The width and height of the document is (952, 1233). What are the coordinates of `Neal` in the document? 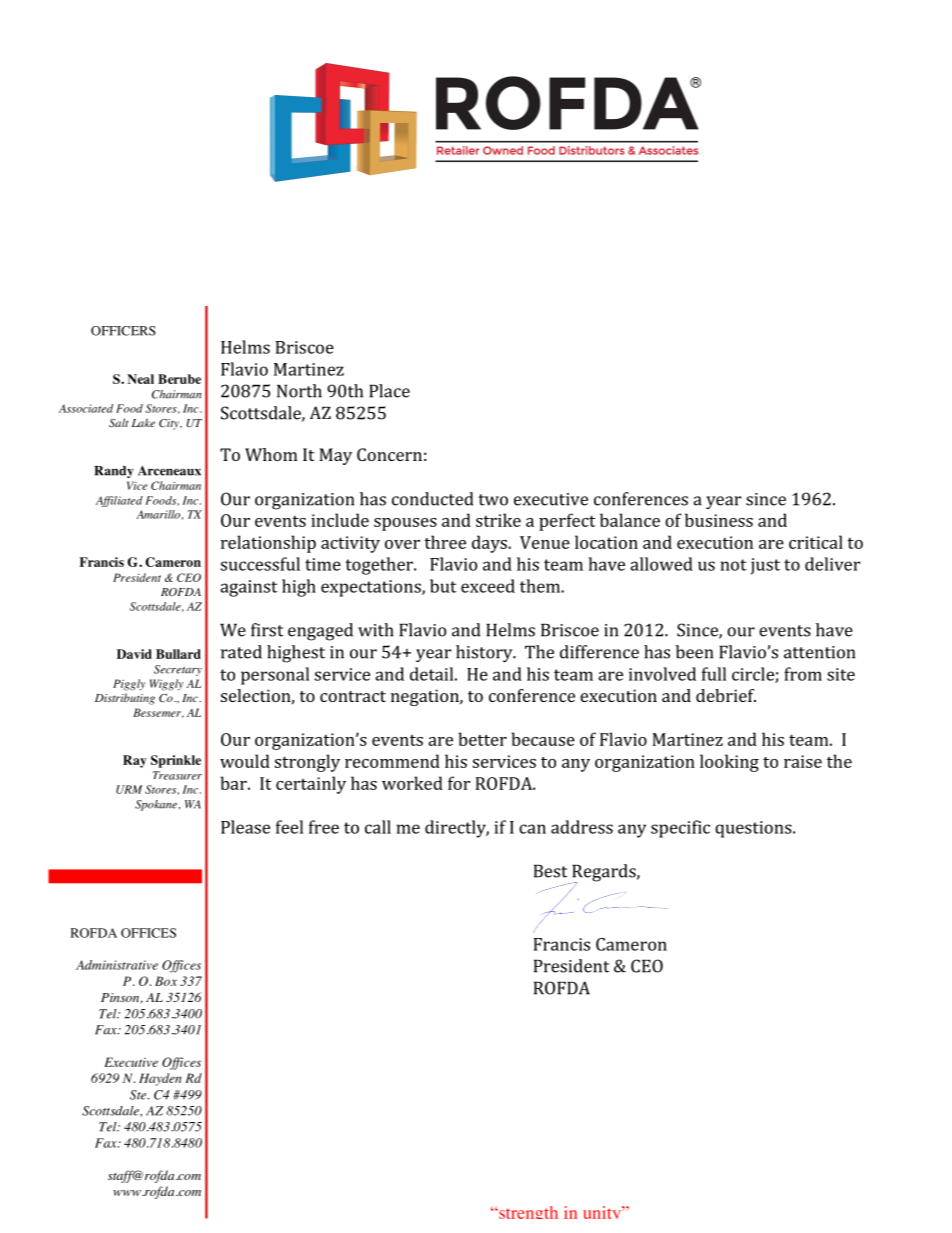 It's located at (140, 379).
